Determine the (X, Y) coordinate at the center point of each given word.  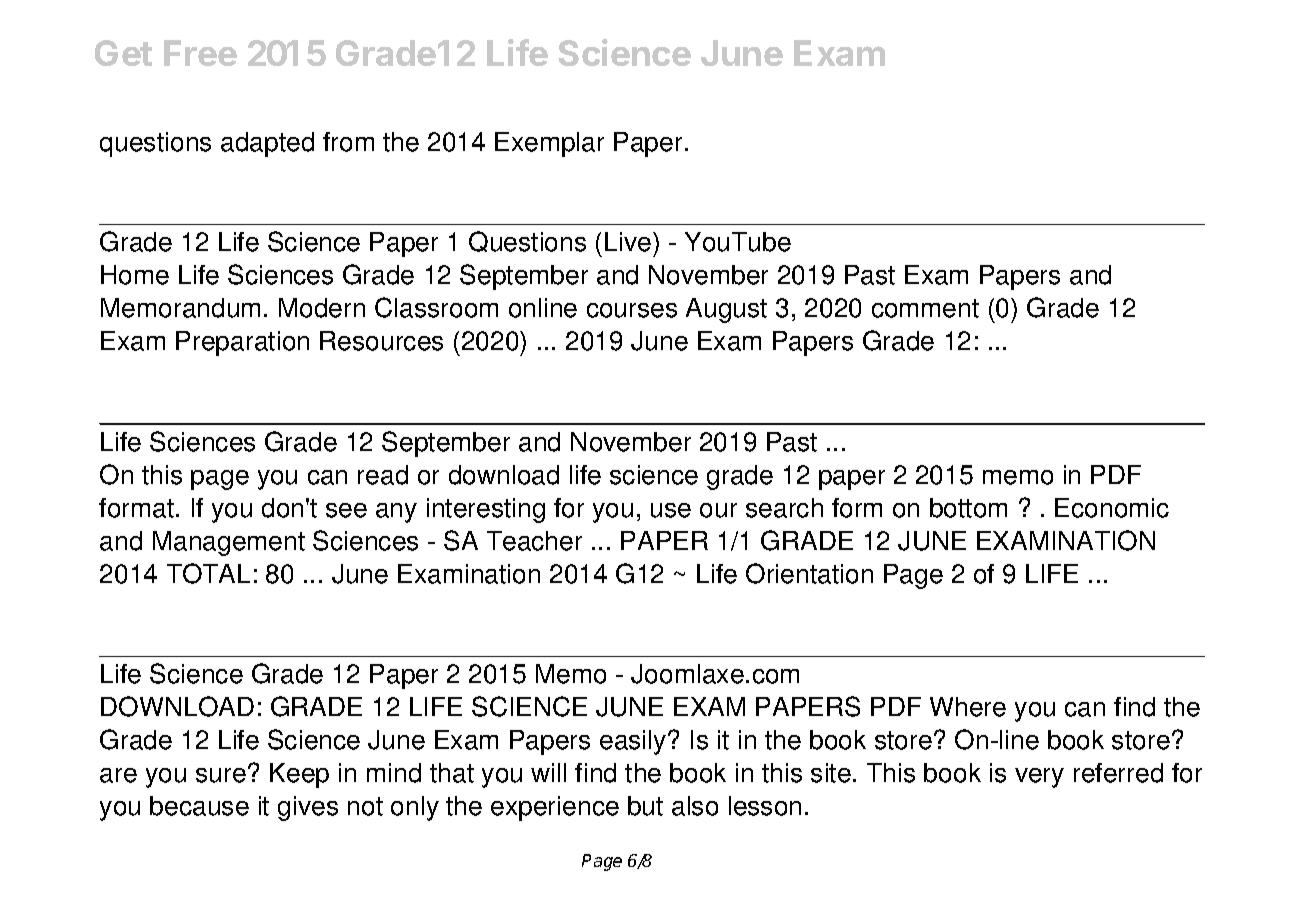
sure (221, 775)
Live (629, 242)
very (1039, 778)
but (645, 806)
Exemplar (549, 144)
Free (200, 53)
